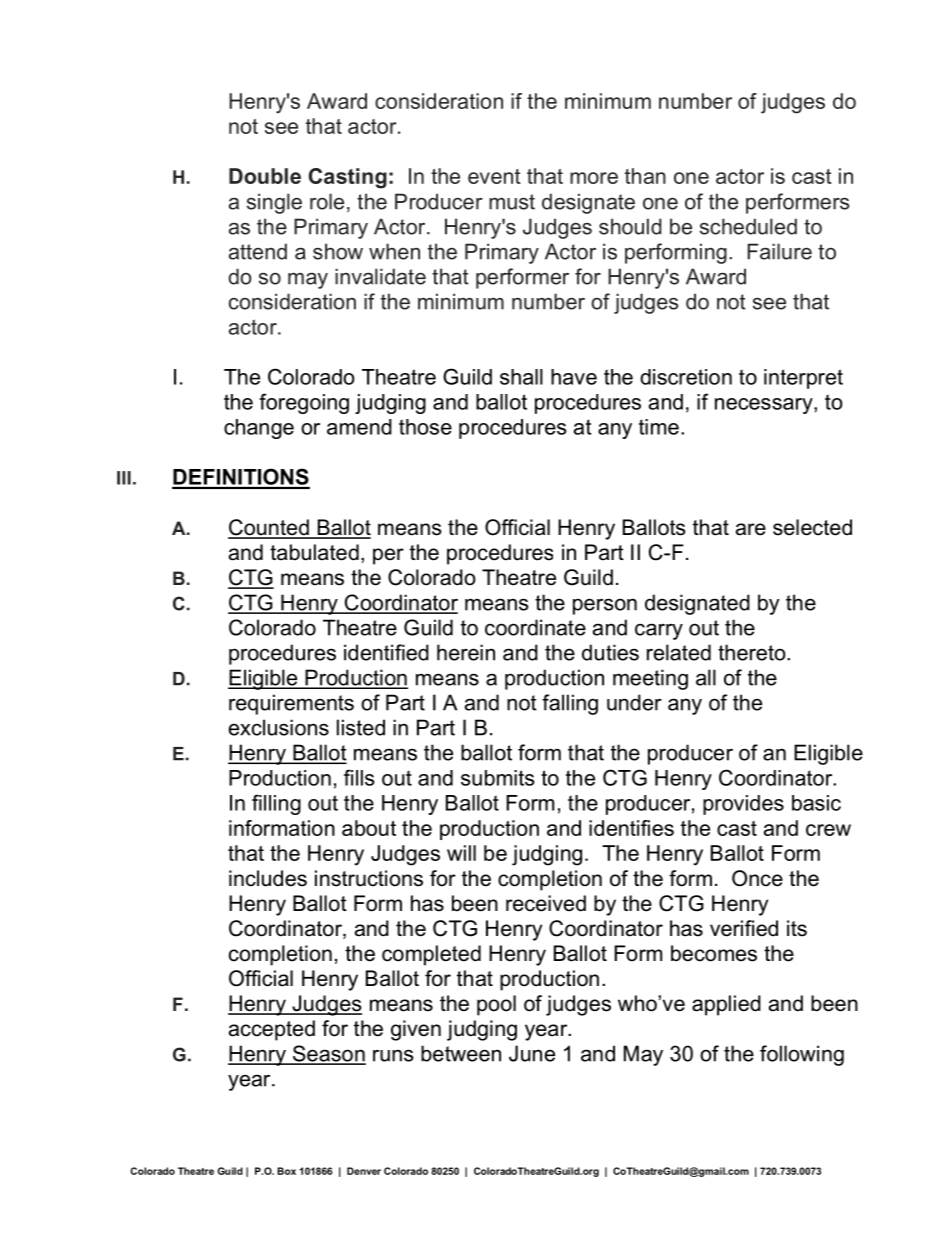 This screenshot has height=1233, width=952. Describe the element at coordinates (461, 853) in the screenshot. I see `will` at that location.
